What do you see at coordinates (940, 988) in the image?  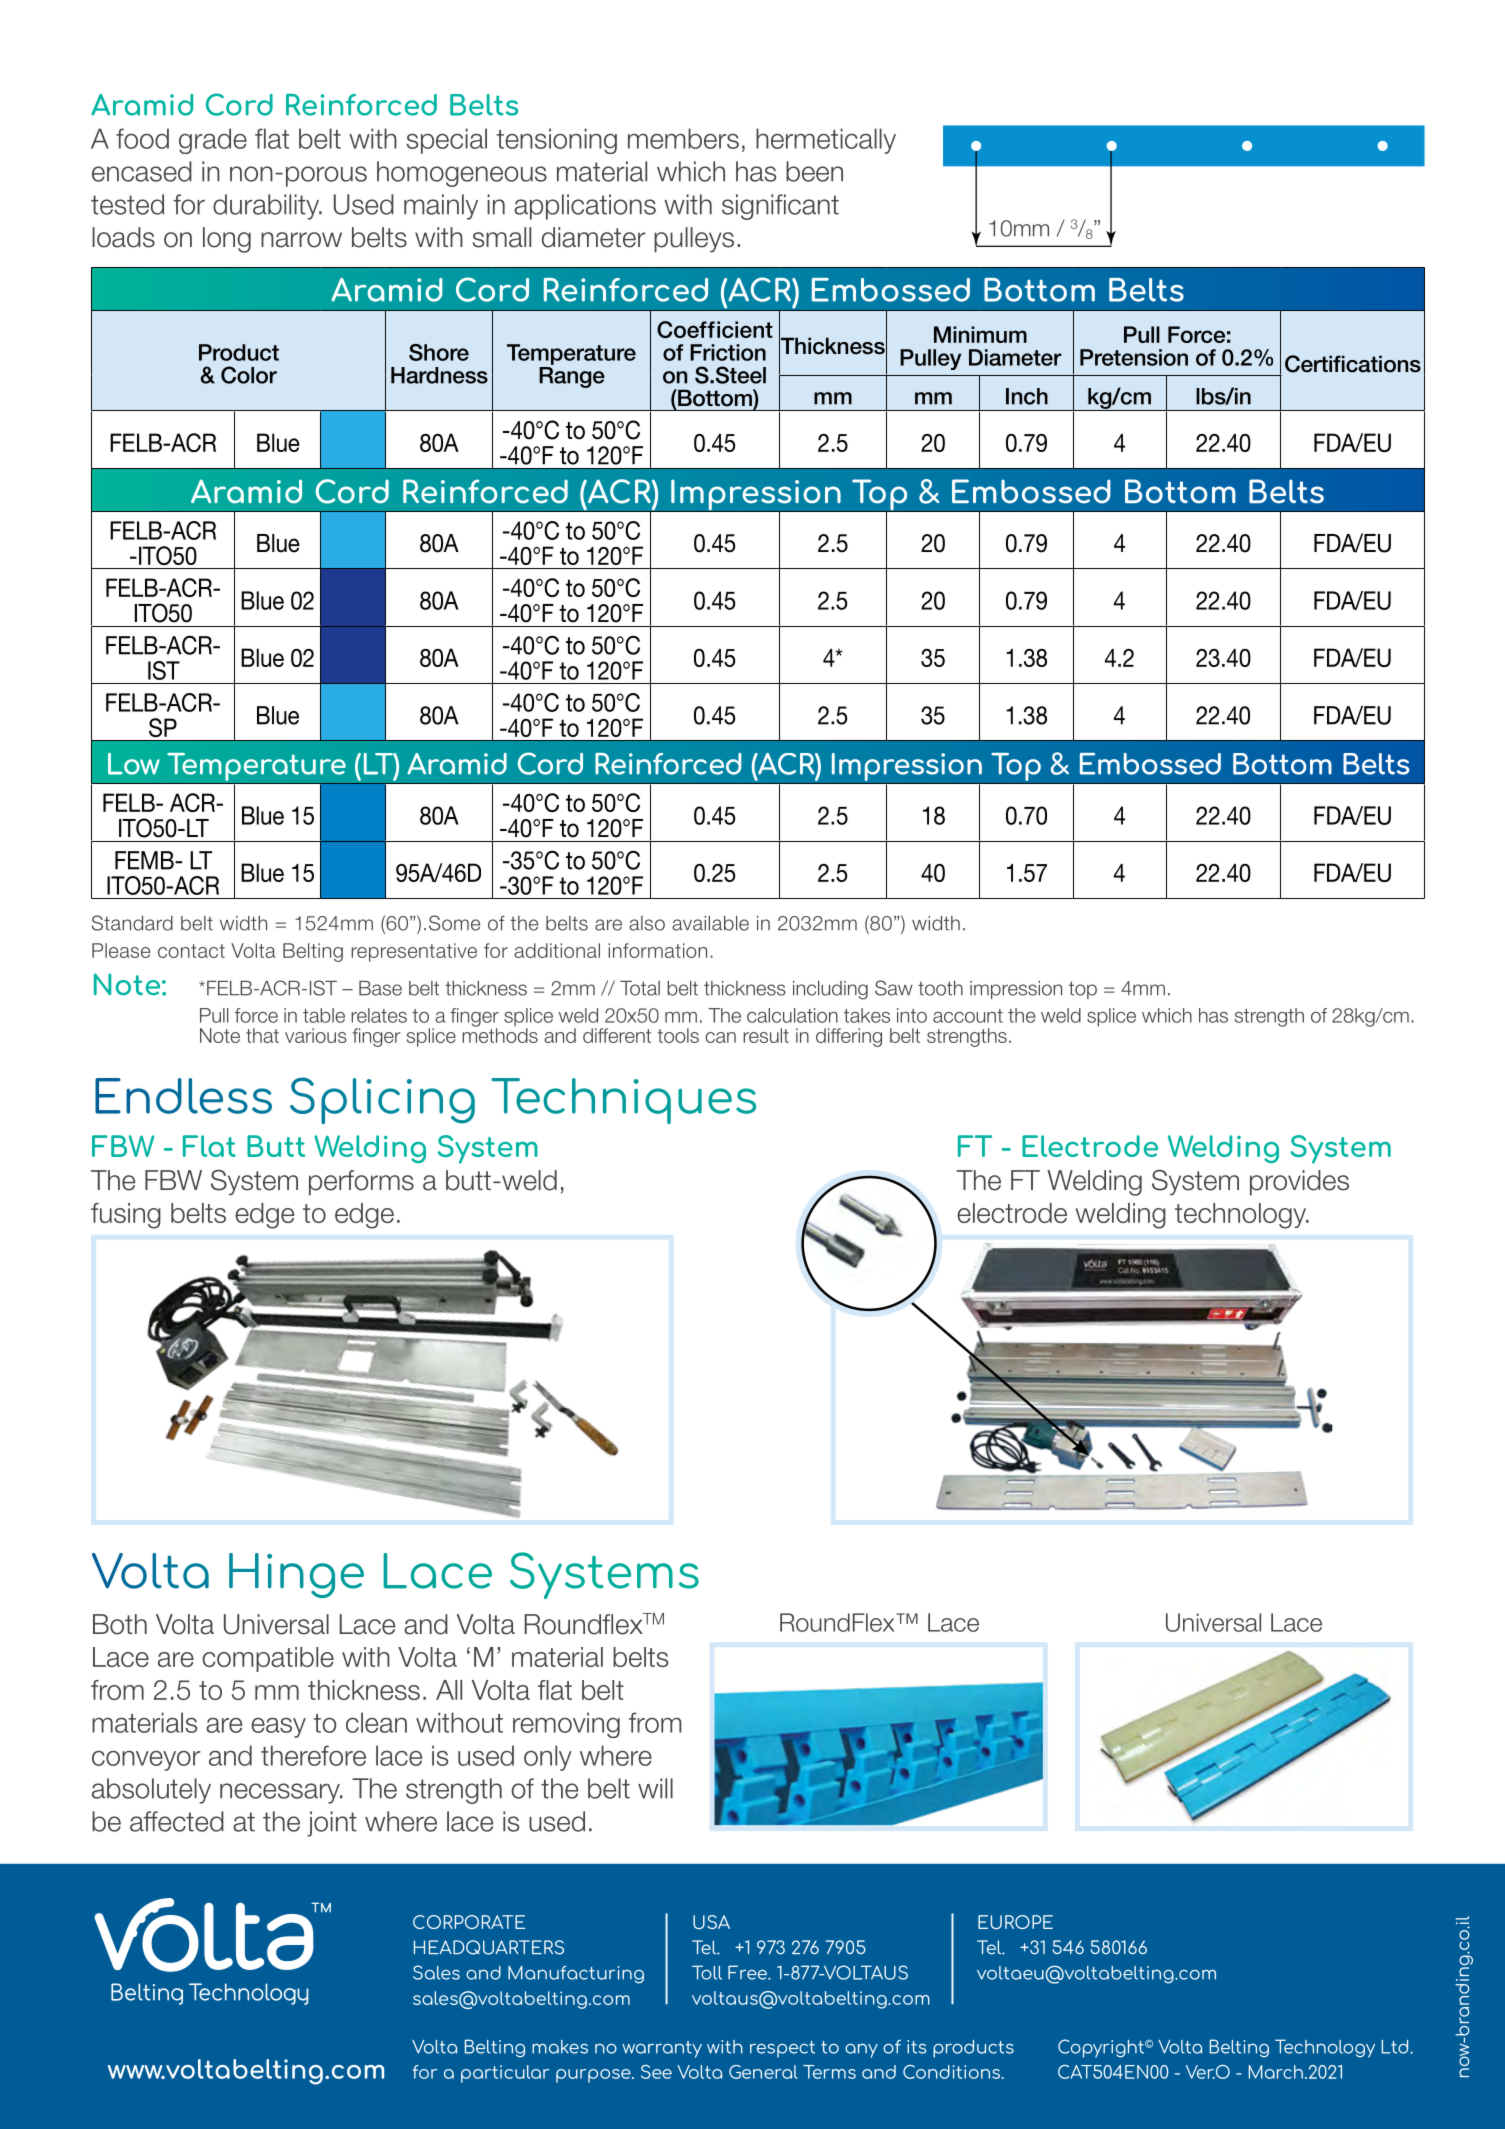 I see `tooth` at bounding box center [940, 988].
